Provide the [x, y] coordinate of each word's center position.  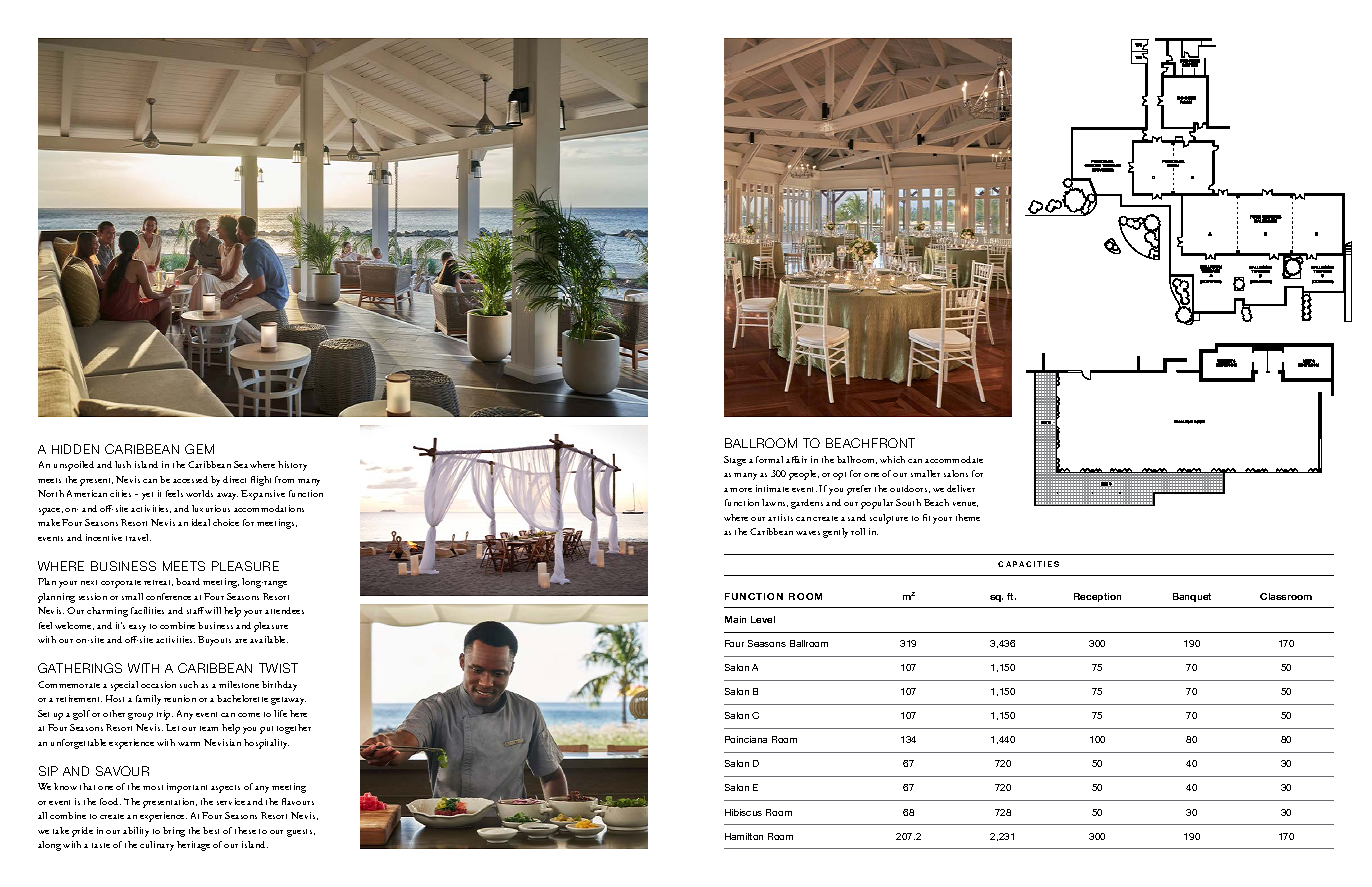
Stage [735, 461]
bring [174, 832]
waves [808, 533]
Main [735, 619]
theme [968, 517]
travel [138, 537]
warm [189, 744]
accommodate [954, 459]
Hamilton [744, 836]
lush [123, 464]
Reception [1097, 597]
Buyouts [214, 641]
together [294, 729]
